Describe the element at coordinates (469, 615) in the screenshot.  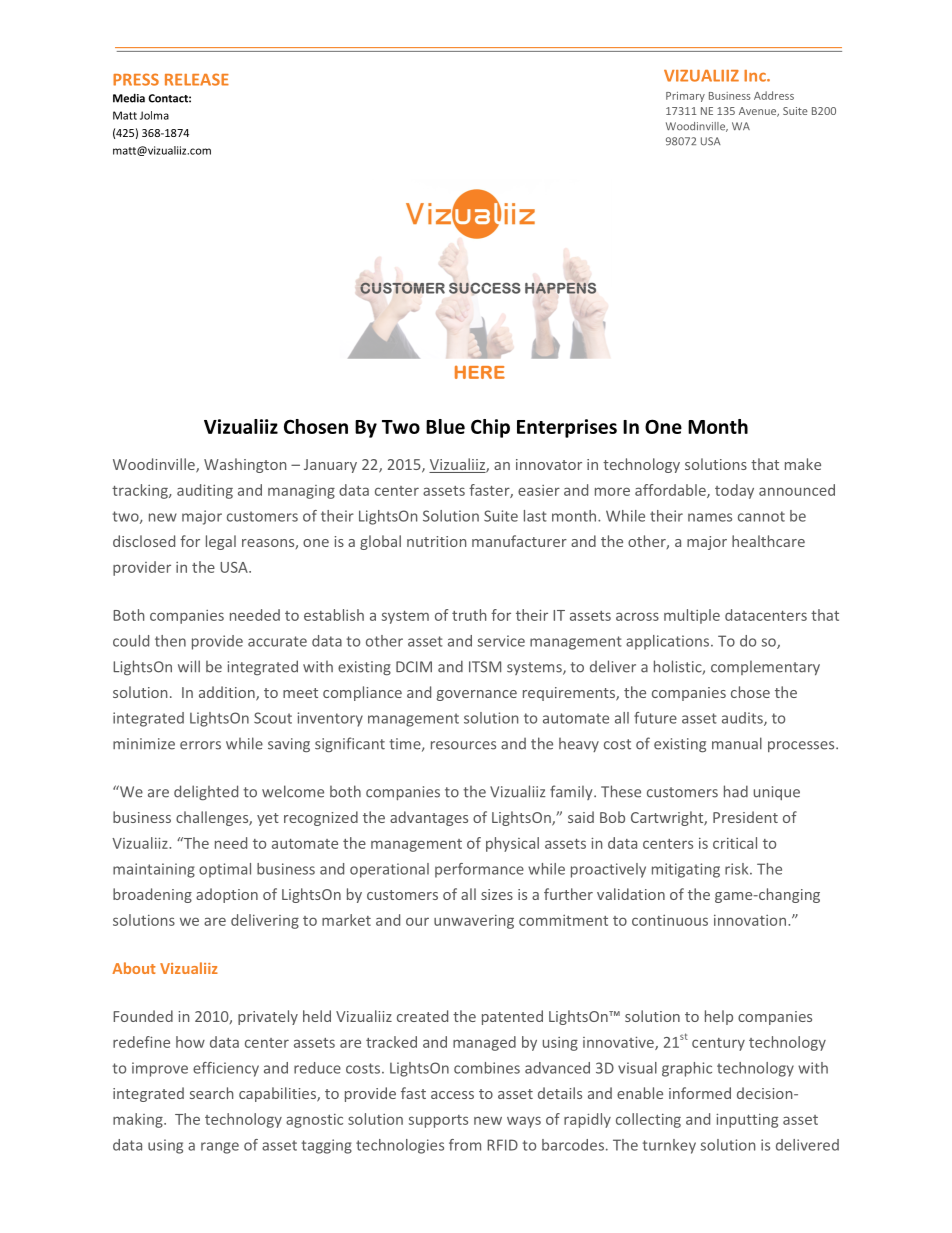
I see `truth` at that location.
